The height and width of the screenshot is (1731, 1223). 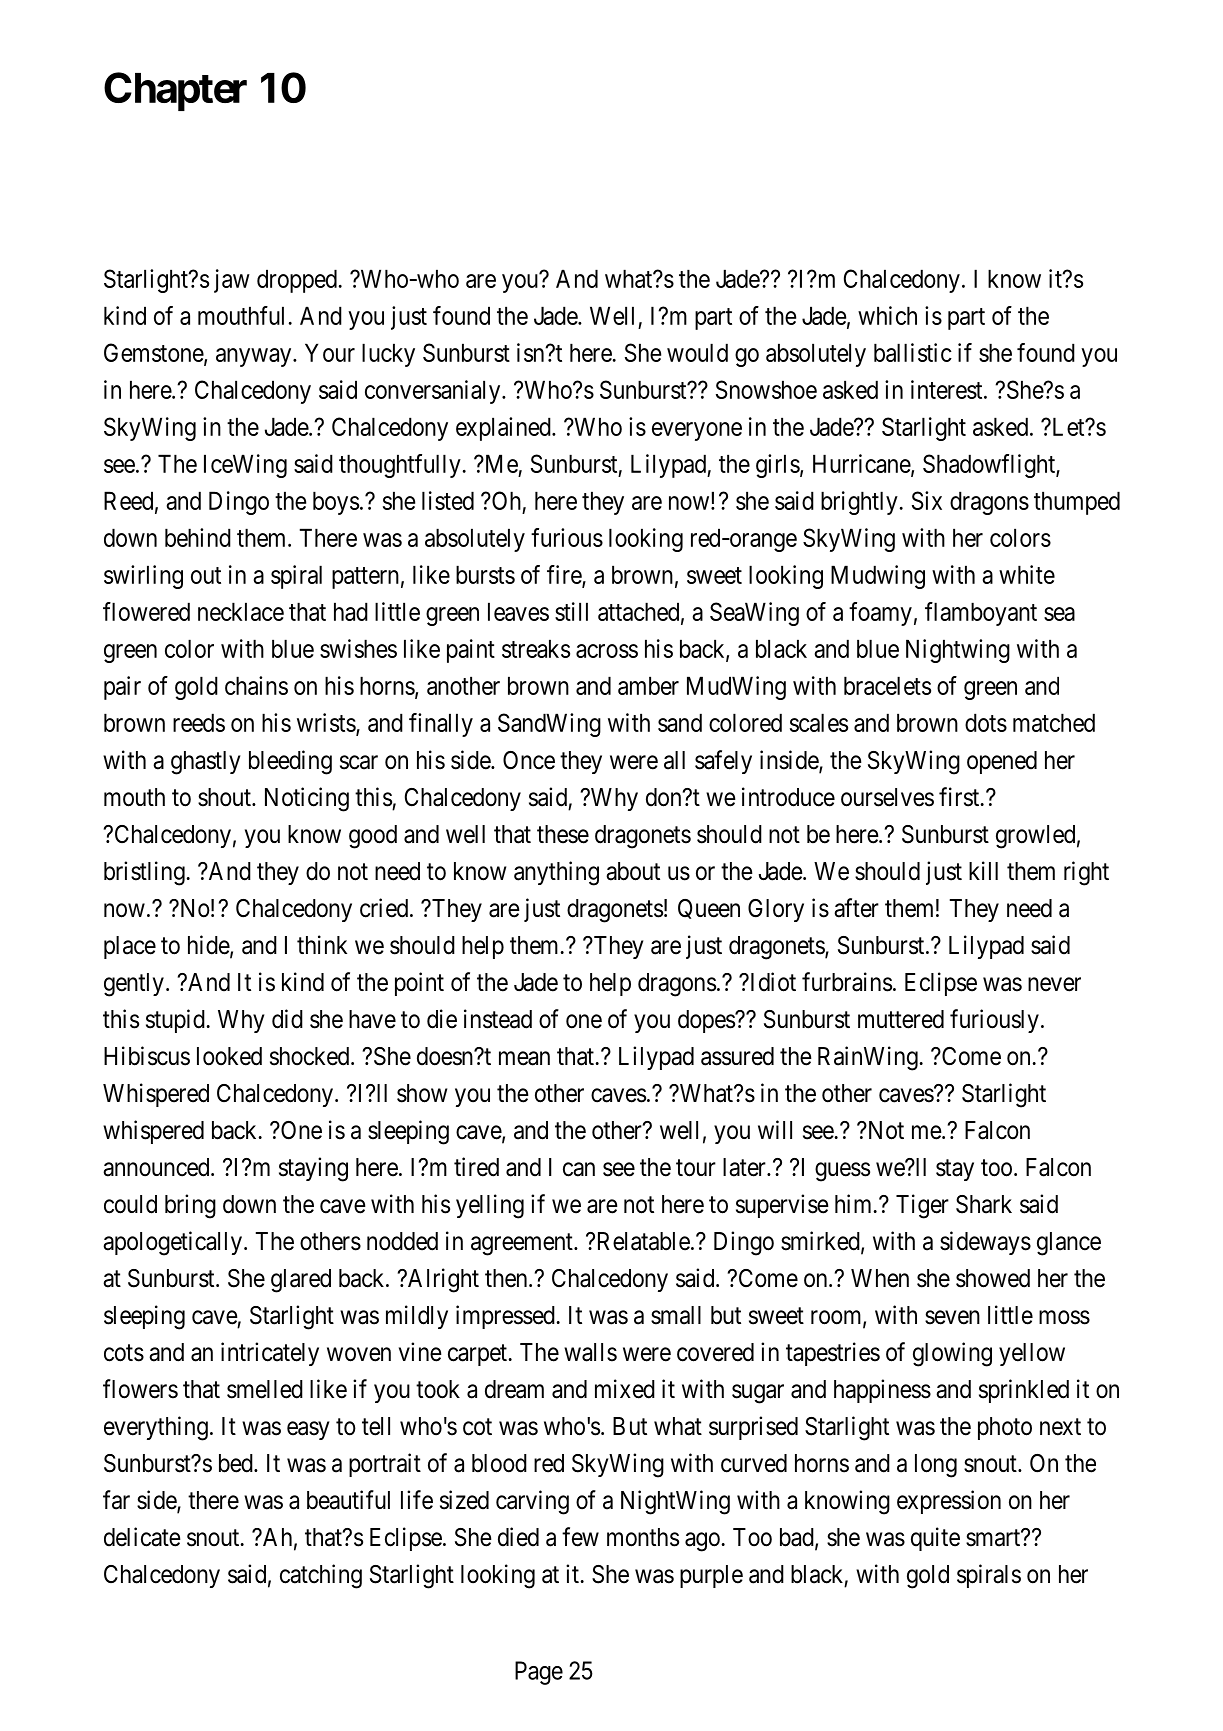 I want to click on chains, so click(x=256, y=685).
